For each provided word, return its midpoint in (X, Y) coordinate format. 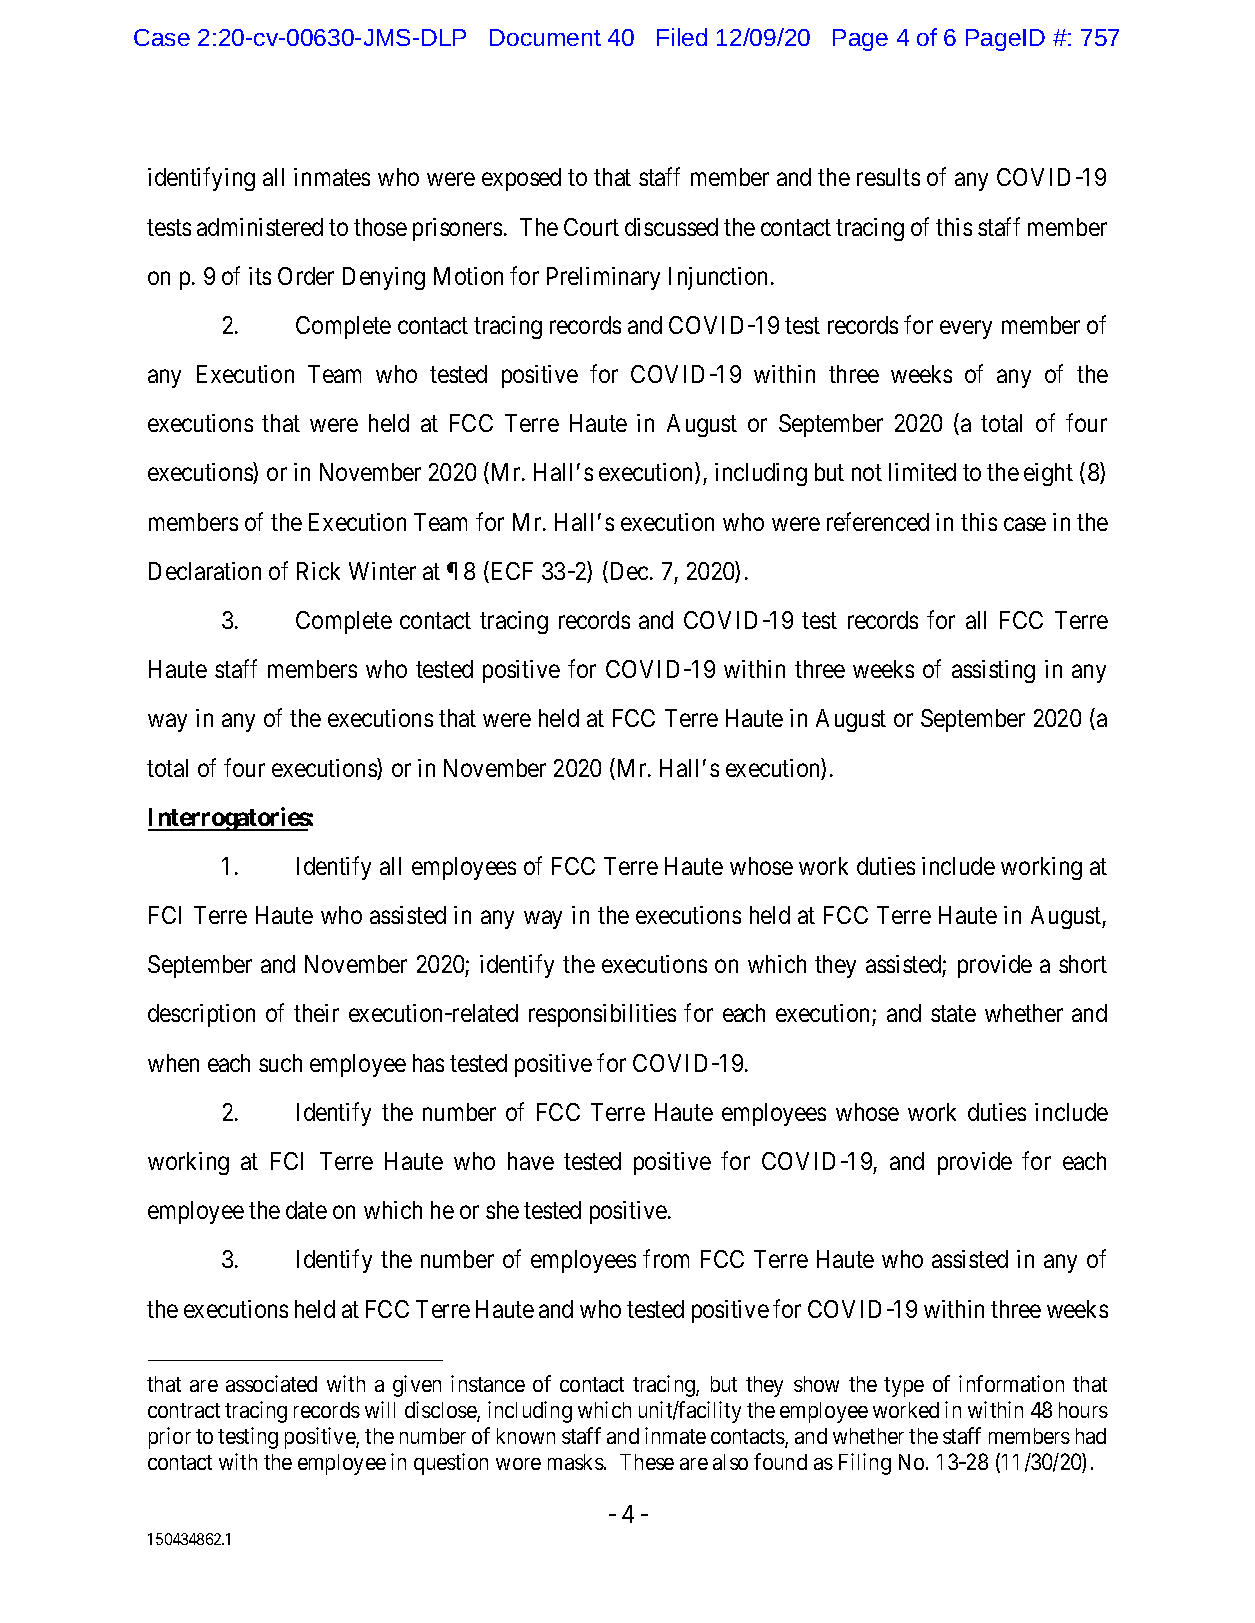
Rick (318, 571)
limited (922, 472)
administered (260, 227)
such (280, 1063)
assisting (993, 671)
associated (271, 1383)
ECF (510, 572)
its (260, 276)
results (888, 177)
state (953, 1014)
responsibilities (602, 1015)
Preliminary (603, 278)
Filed (682, 37)
